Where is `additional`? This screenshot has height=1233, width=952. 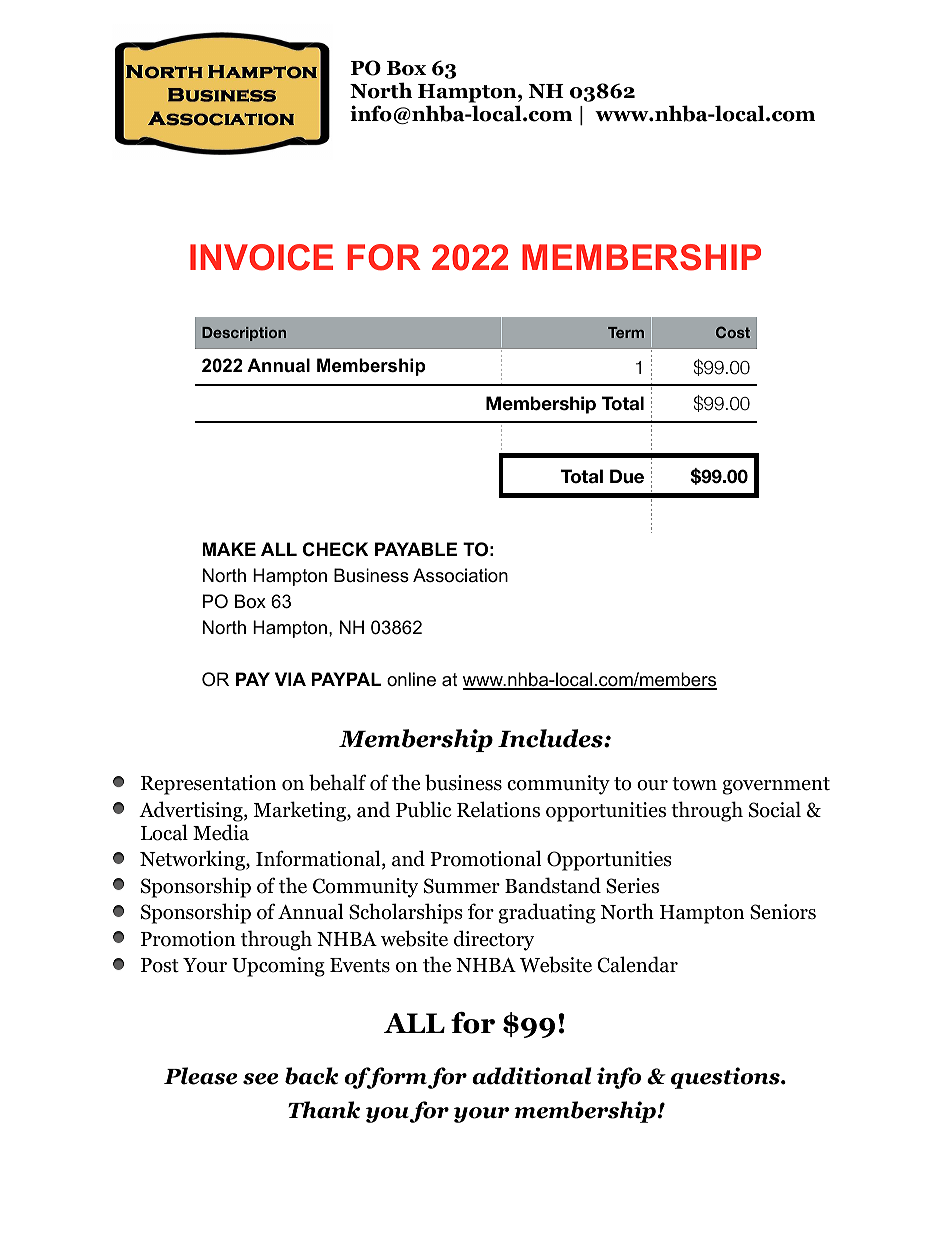
additional is located at coordinates (532, 1076).
